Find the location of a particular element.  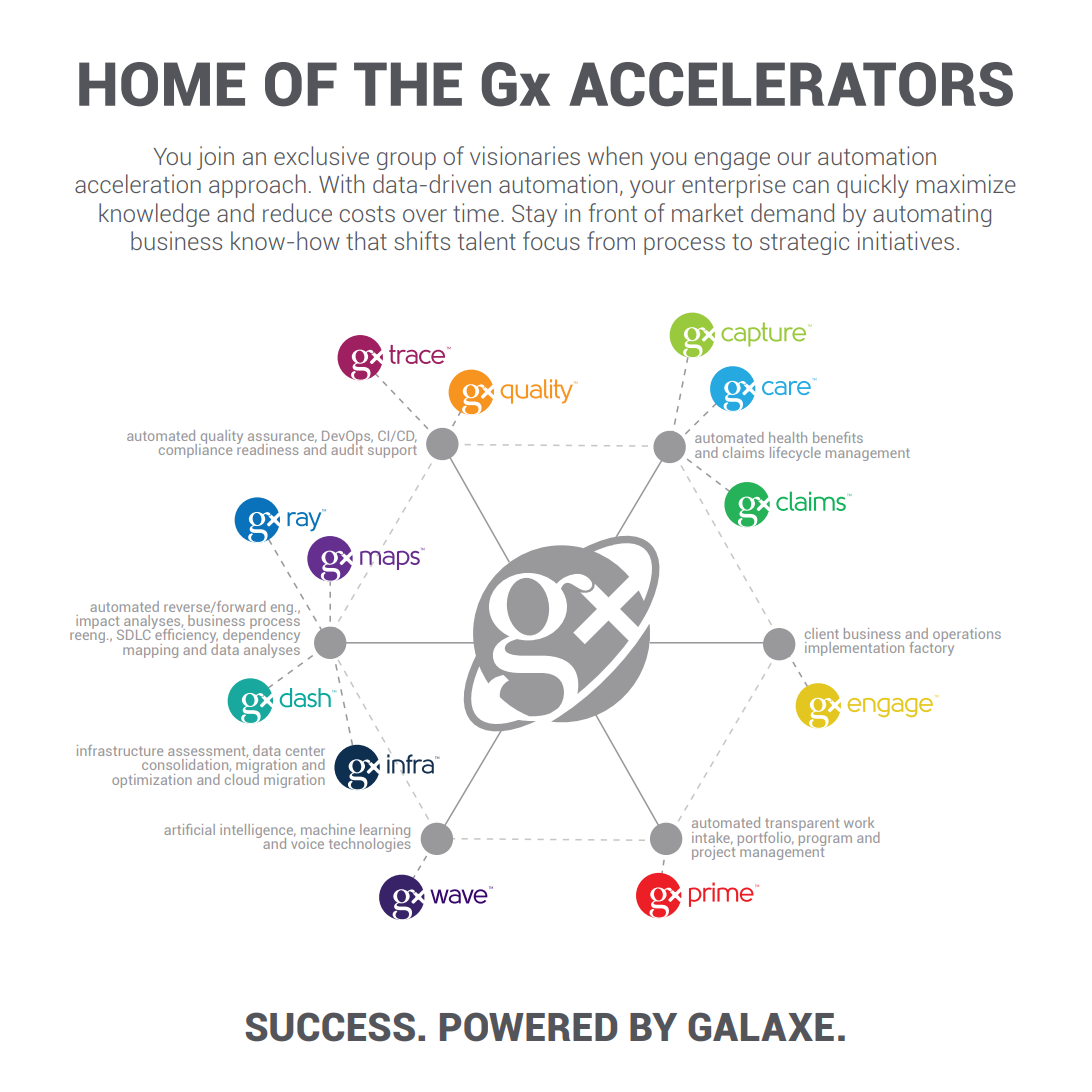

quality is located at coordinates (221, 437).
